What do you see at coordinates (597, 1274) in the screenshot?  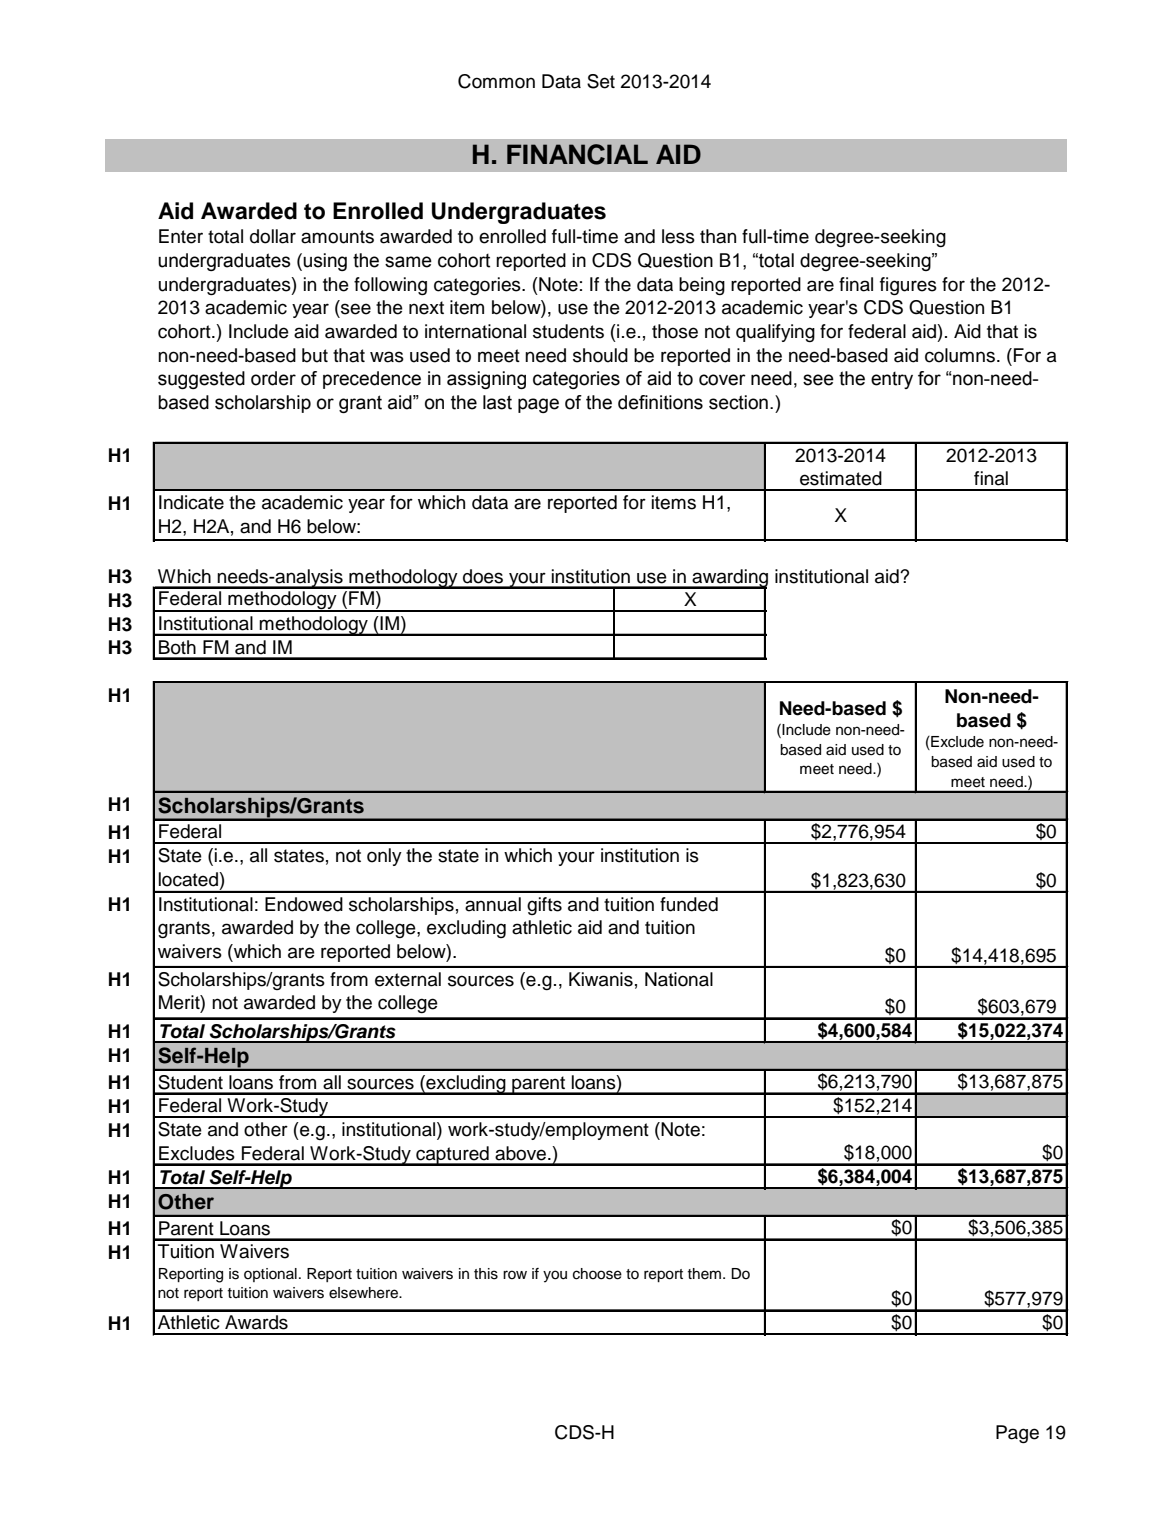 I see `choose` at bounding box center [597, 1274].
